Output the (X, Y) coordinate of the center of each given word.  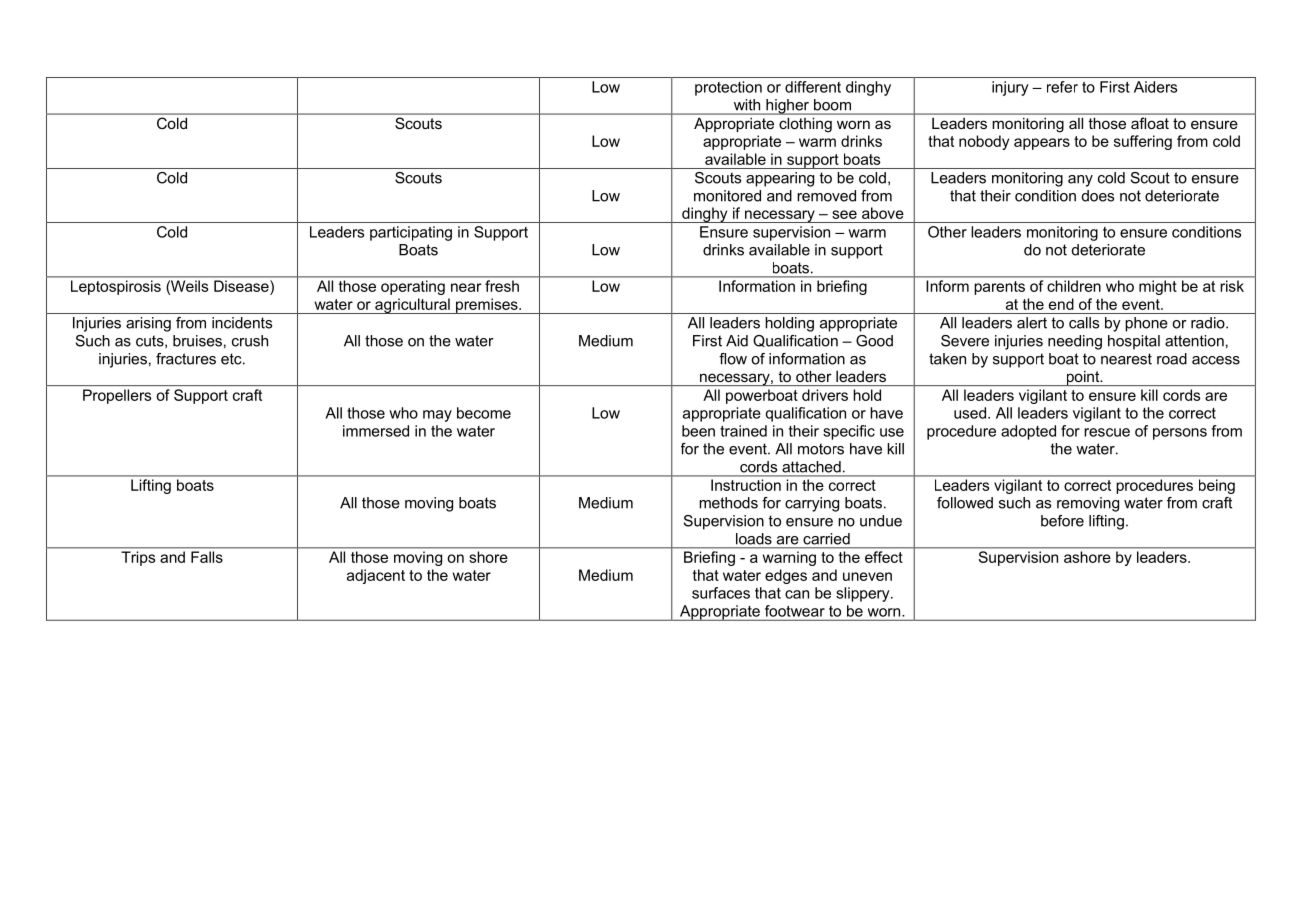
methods (728, 503)
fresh (502, 286)
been (698, 431)
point (1083, 378)
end (1061, 304)
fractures (186, 359)
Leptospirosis (116, 287)
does (1098, 196)
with (747, 104)
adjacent (376, 576)
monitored (727, 196)
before (1062, 521)
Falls (207, 557)
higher (787, 107)
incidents (242, 323)
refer (1062, 87)
